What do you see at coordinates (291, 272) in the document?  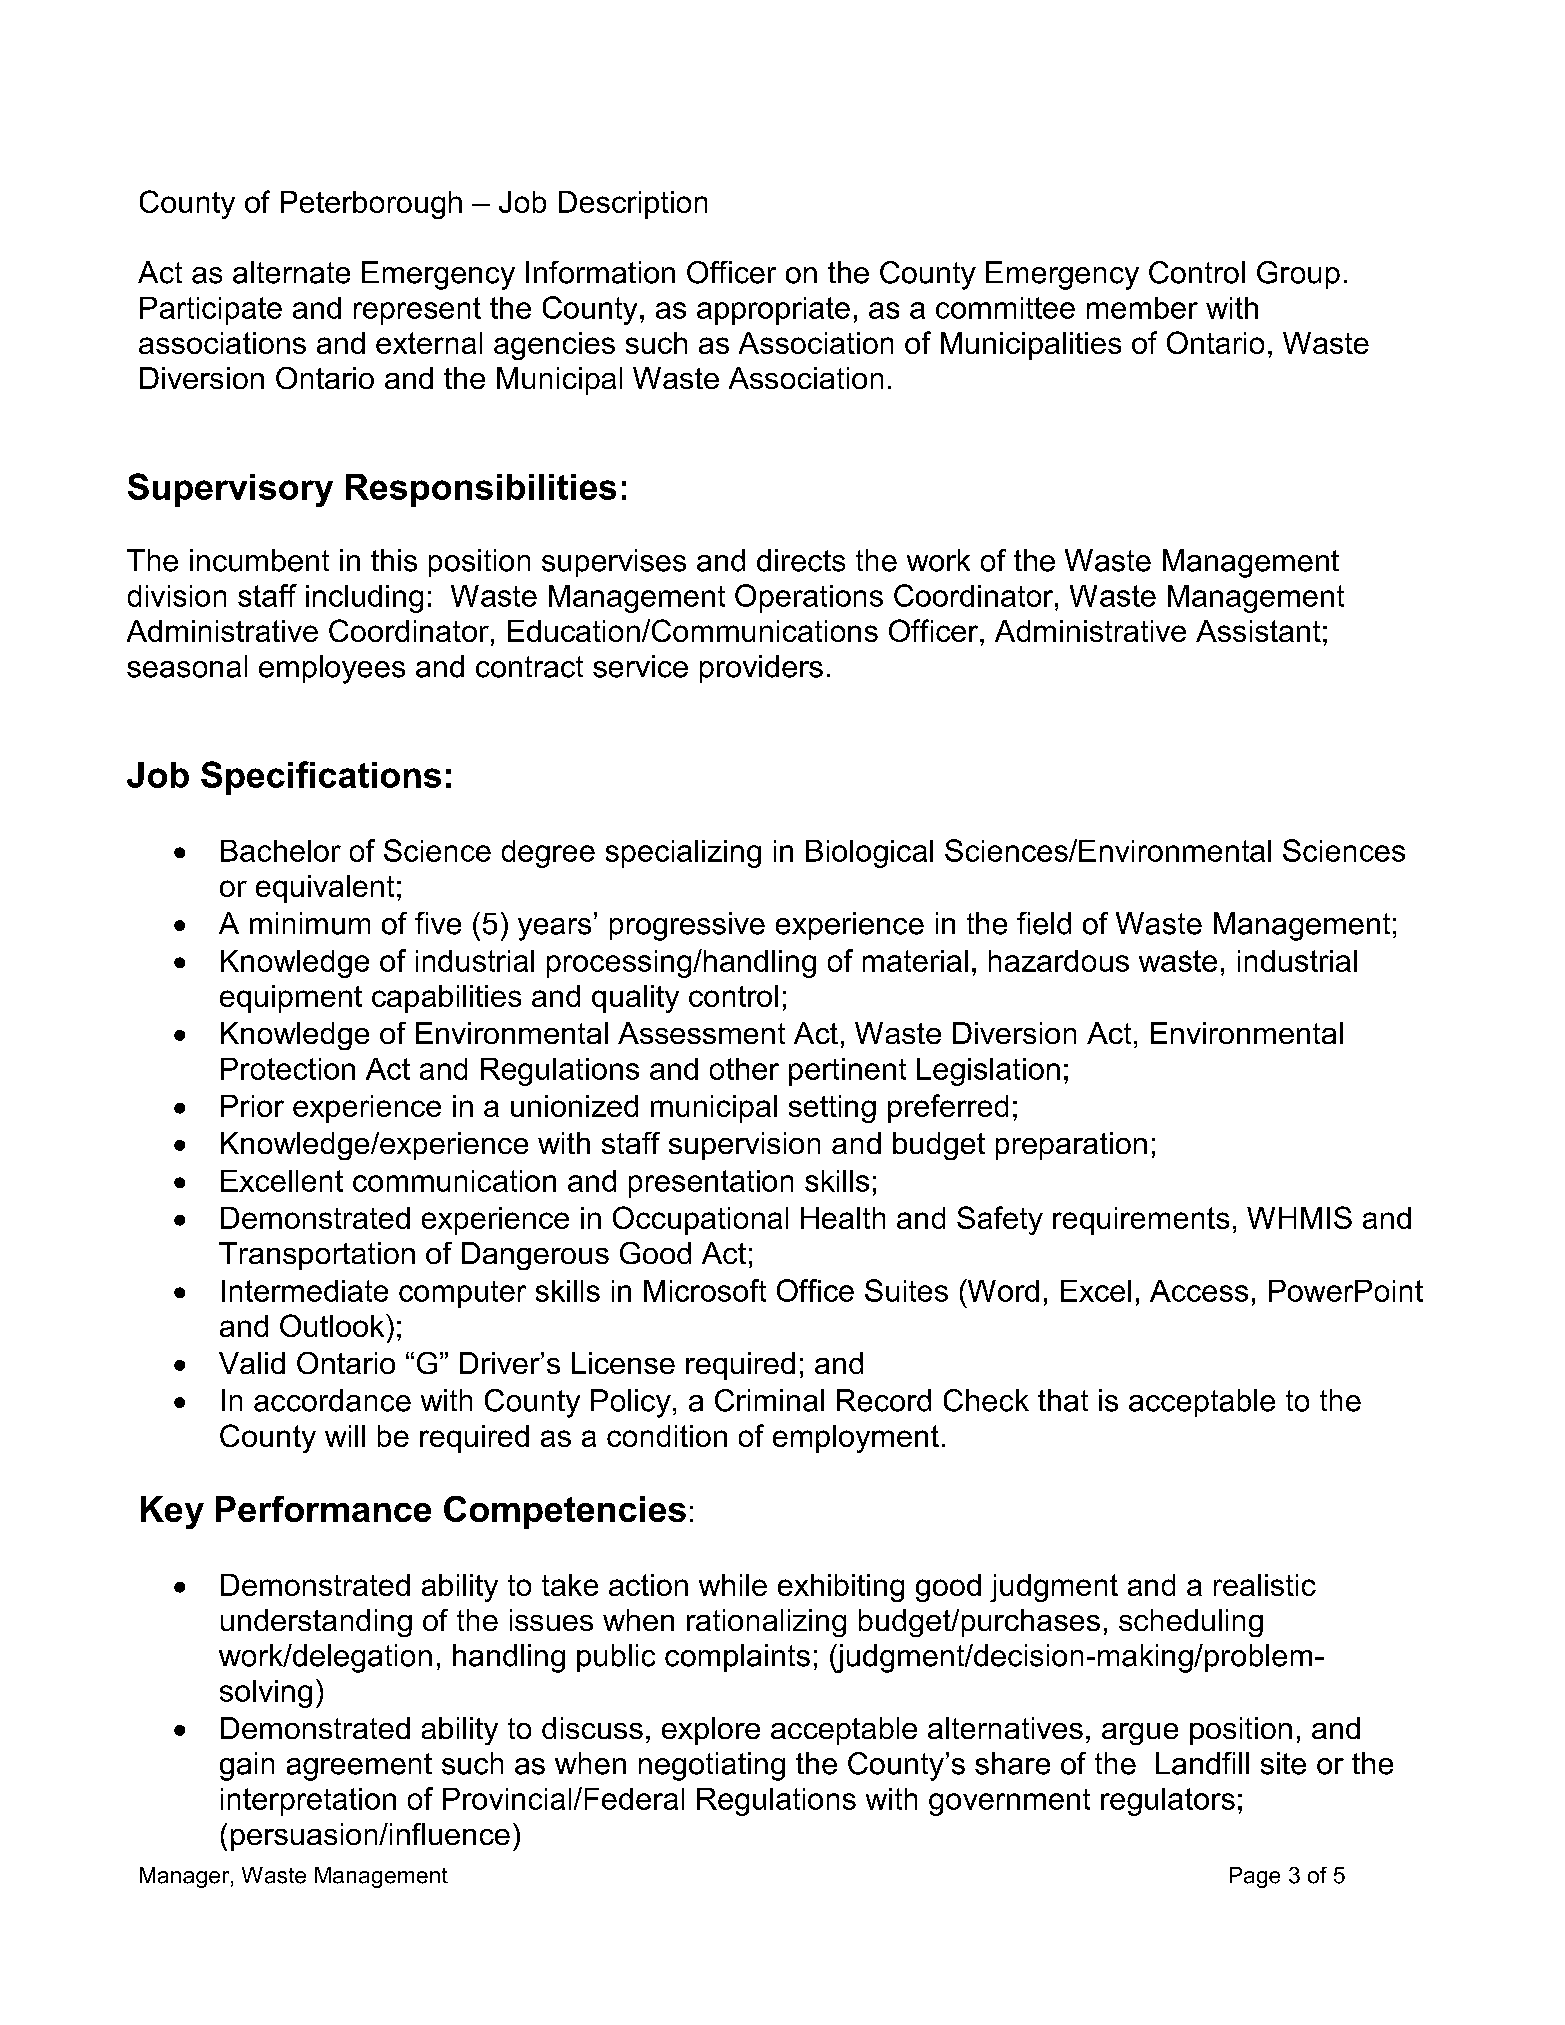 I see `alternate` at bounding box center [291, 272].
